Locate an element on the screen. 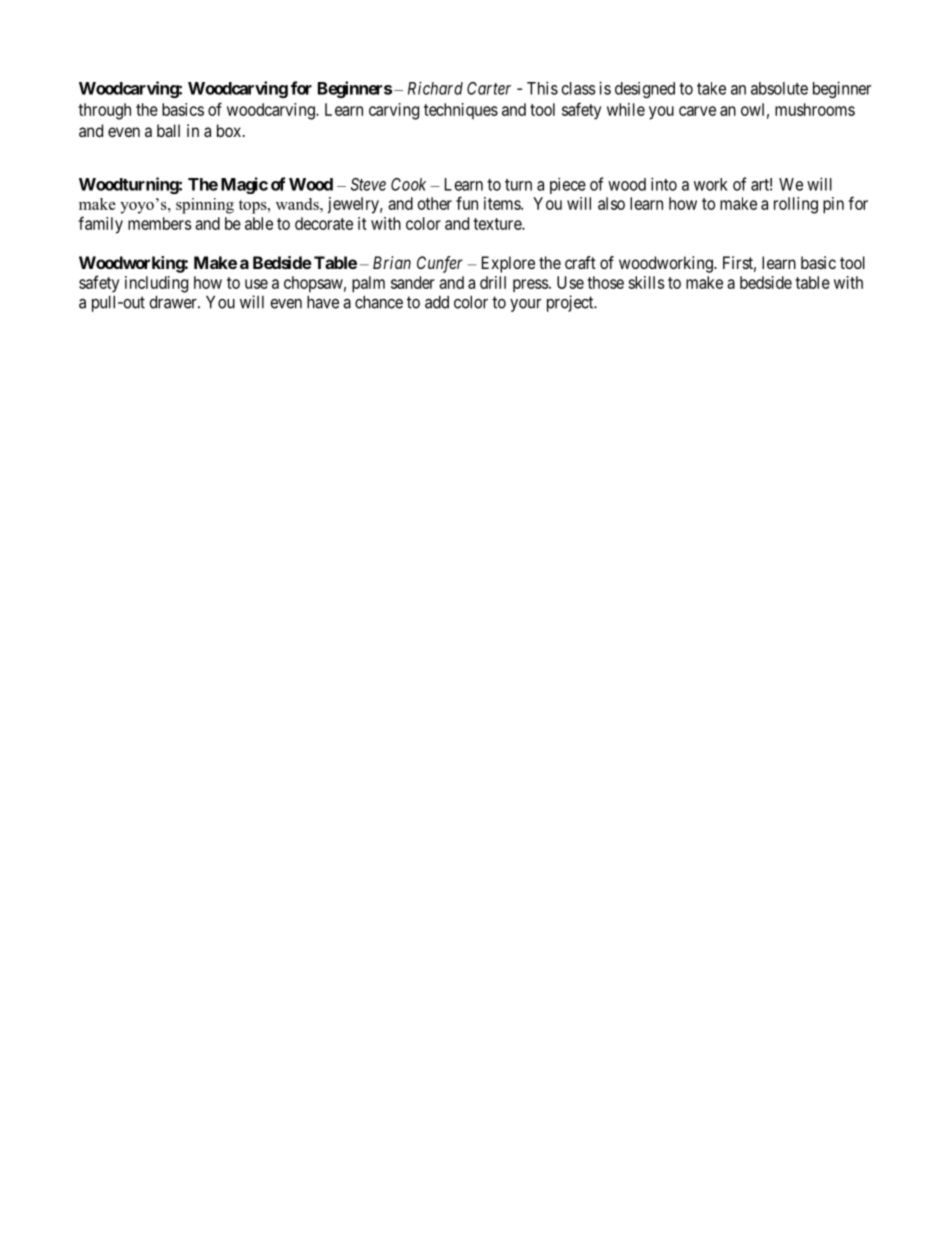 The image size is (952, 1233). drawer is located at coordinates (174, 302).
